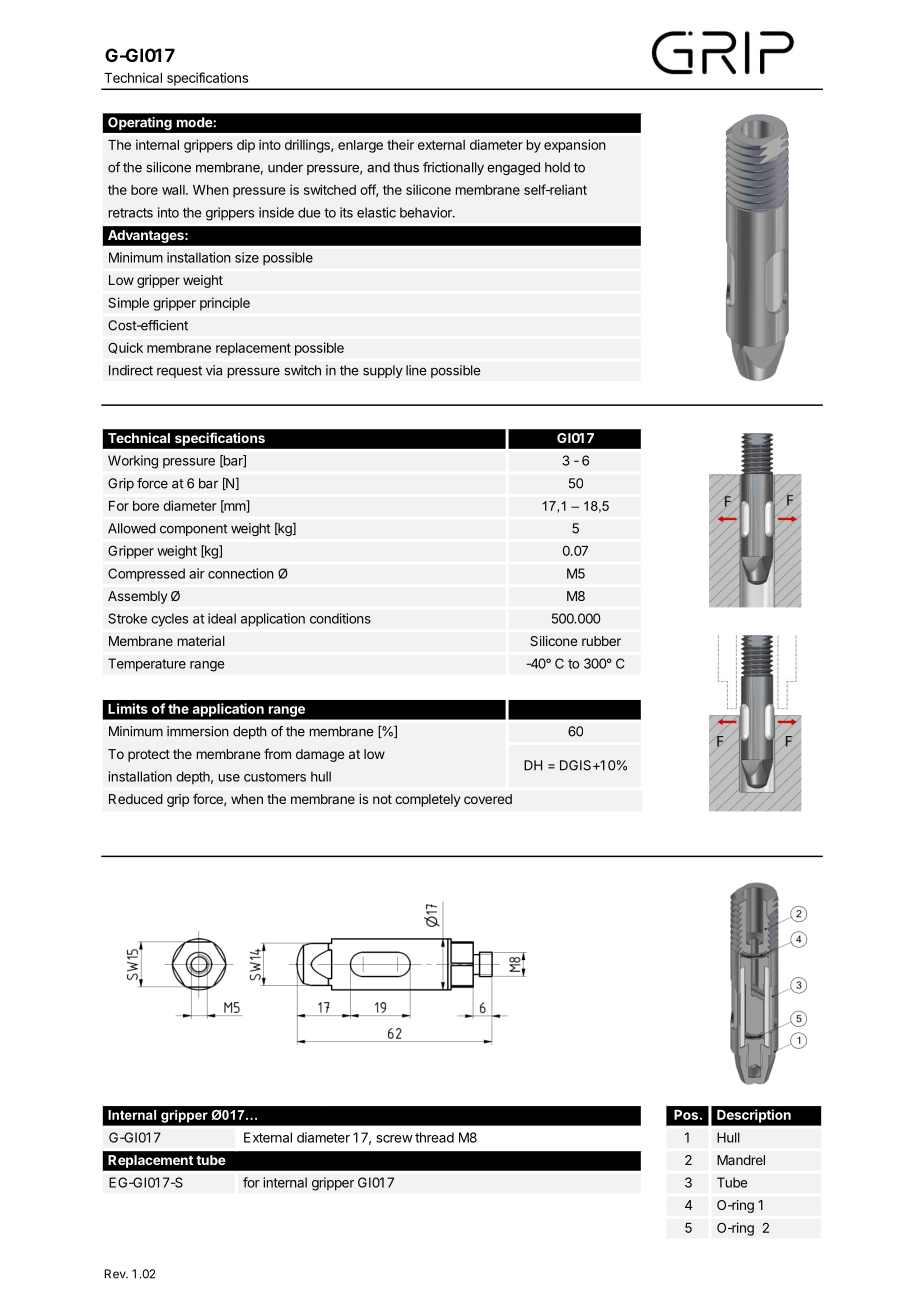 This screenshot has height=1308, width=924. I want to click on immersion, so click(198, 731).
